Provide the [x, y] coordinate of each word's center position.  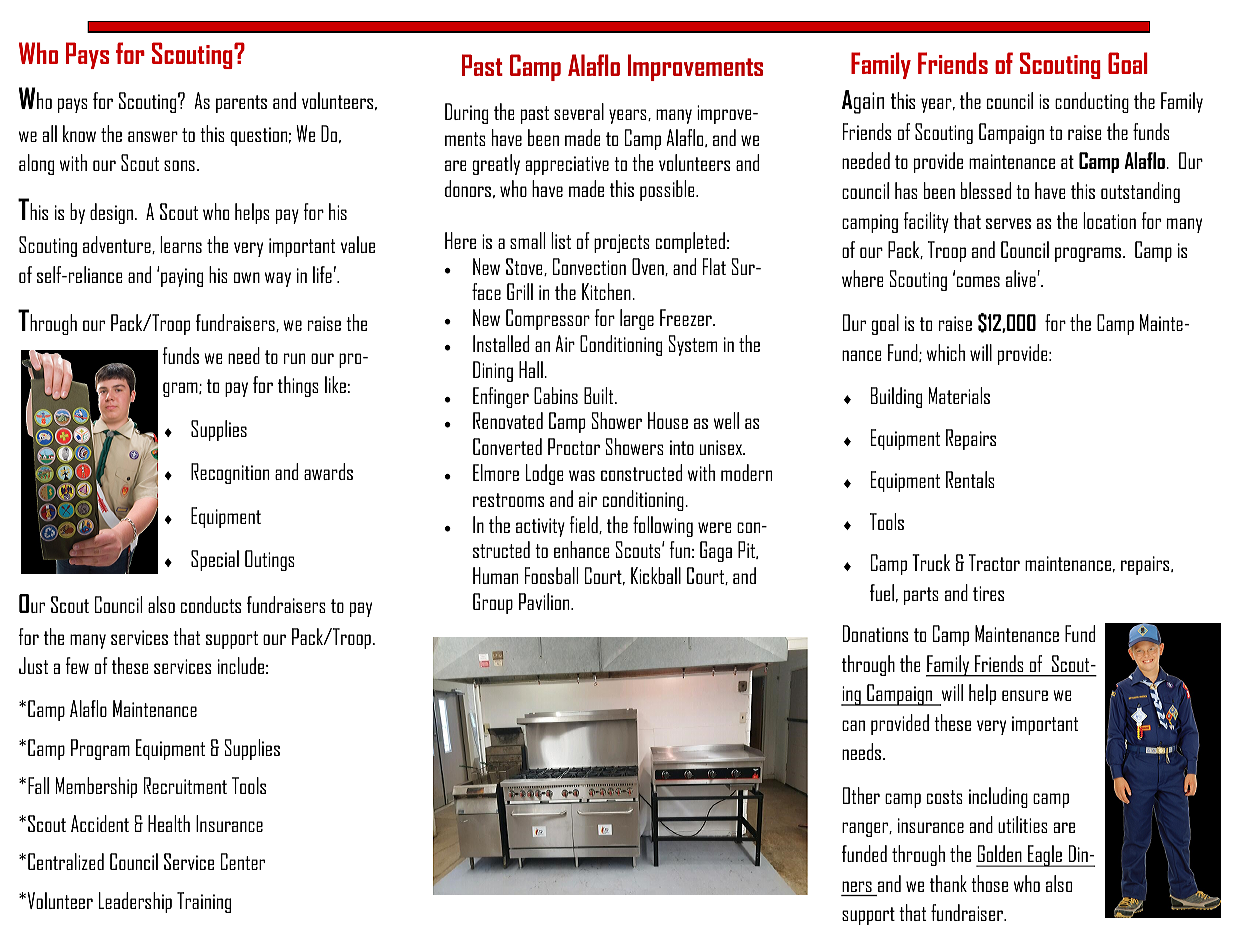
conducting [1092, 102]
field [584, 525]
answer [153, 136]
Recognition [230, 473]
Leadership [135, 902]
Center [243, 861]
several [579, 111]
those [989, 883]
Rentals [970, 479]
